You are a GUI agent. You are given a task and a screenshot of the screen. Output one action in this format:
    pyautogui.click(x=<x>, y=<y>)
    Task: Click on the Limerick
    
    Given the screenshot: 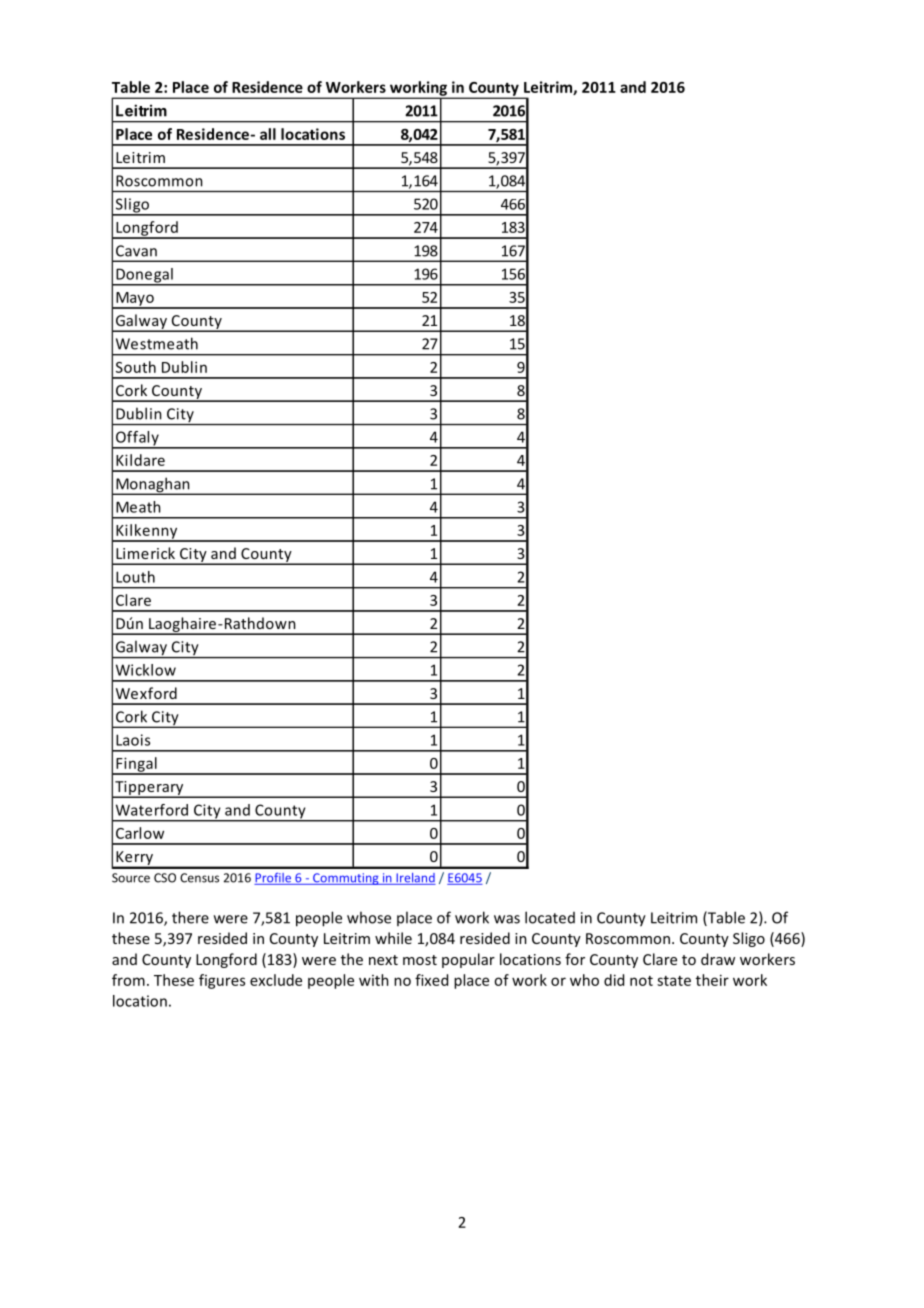 What is the action you would take?
    pyautogui.click(x=145, y=553)
